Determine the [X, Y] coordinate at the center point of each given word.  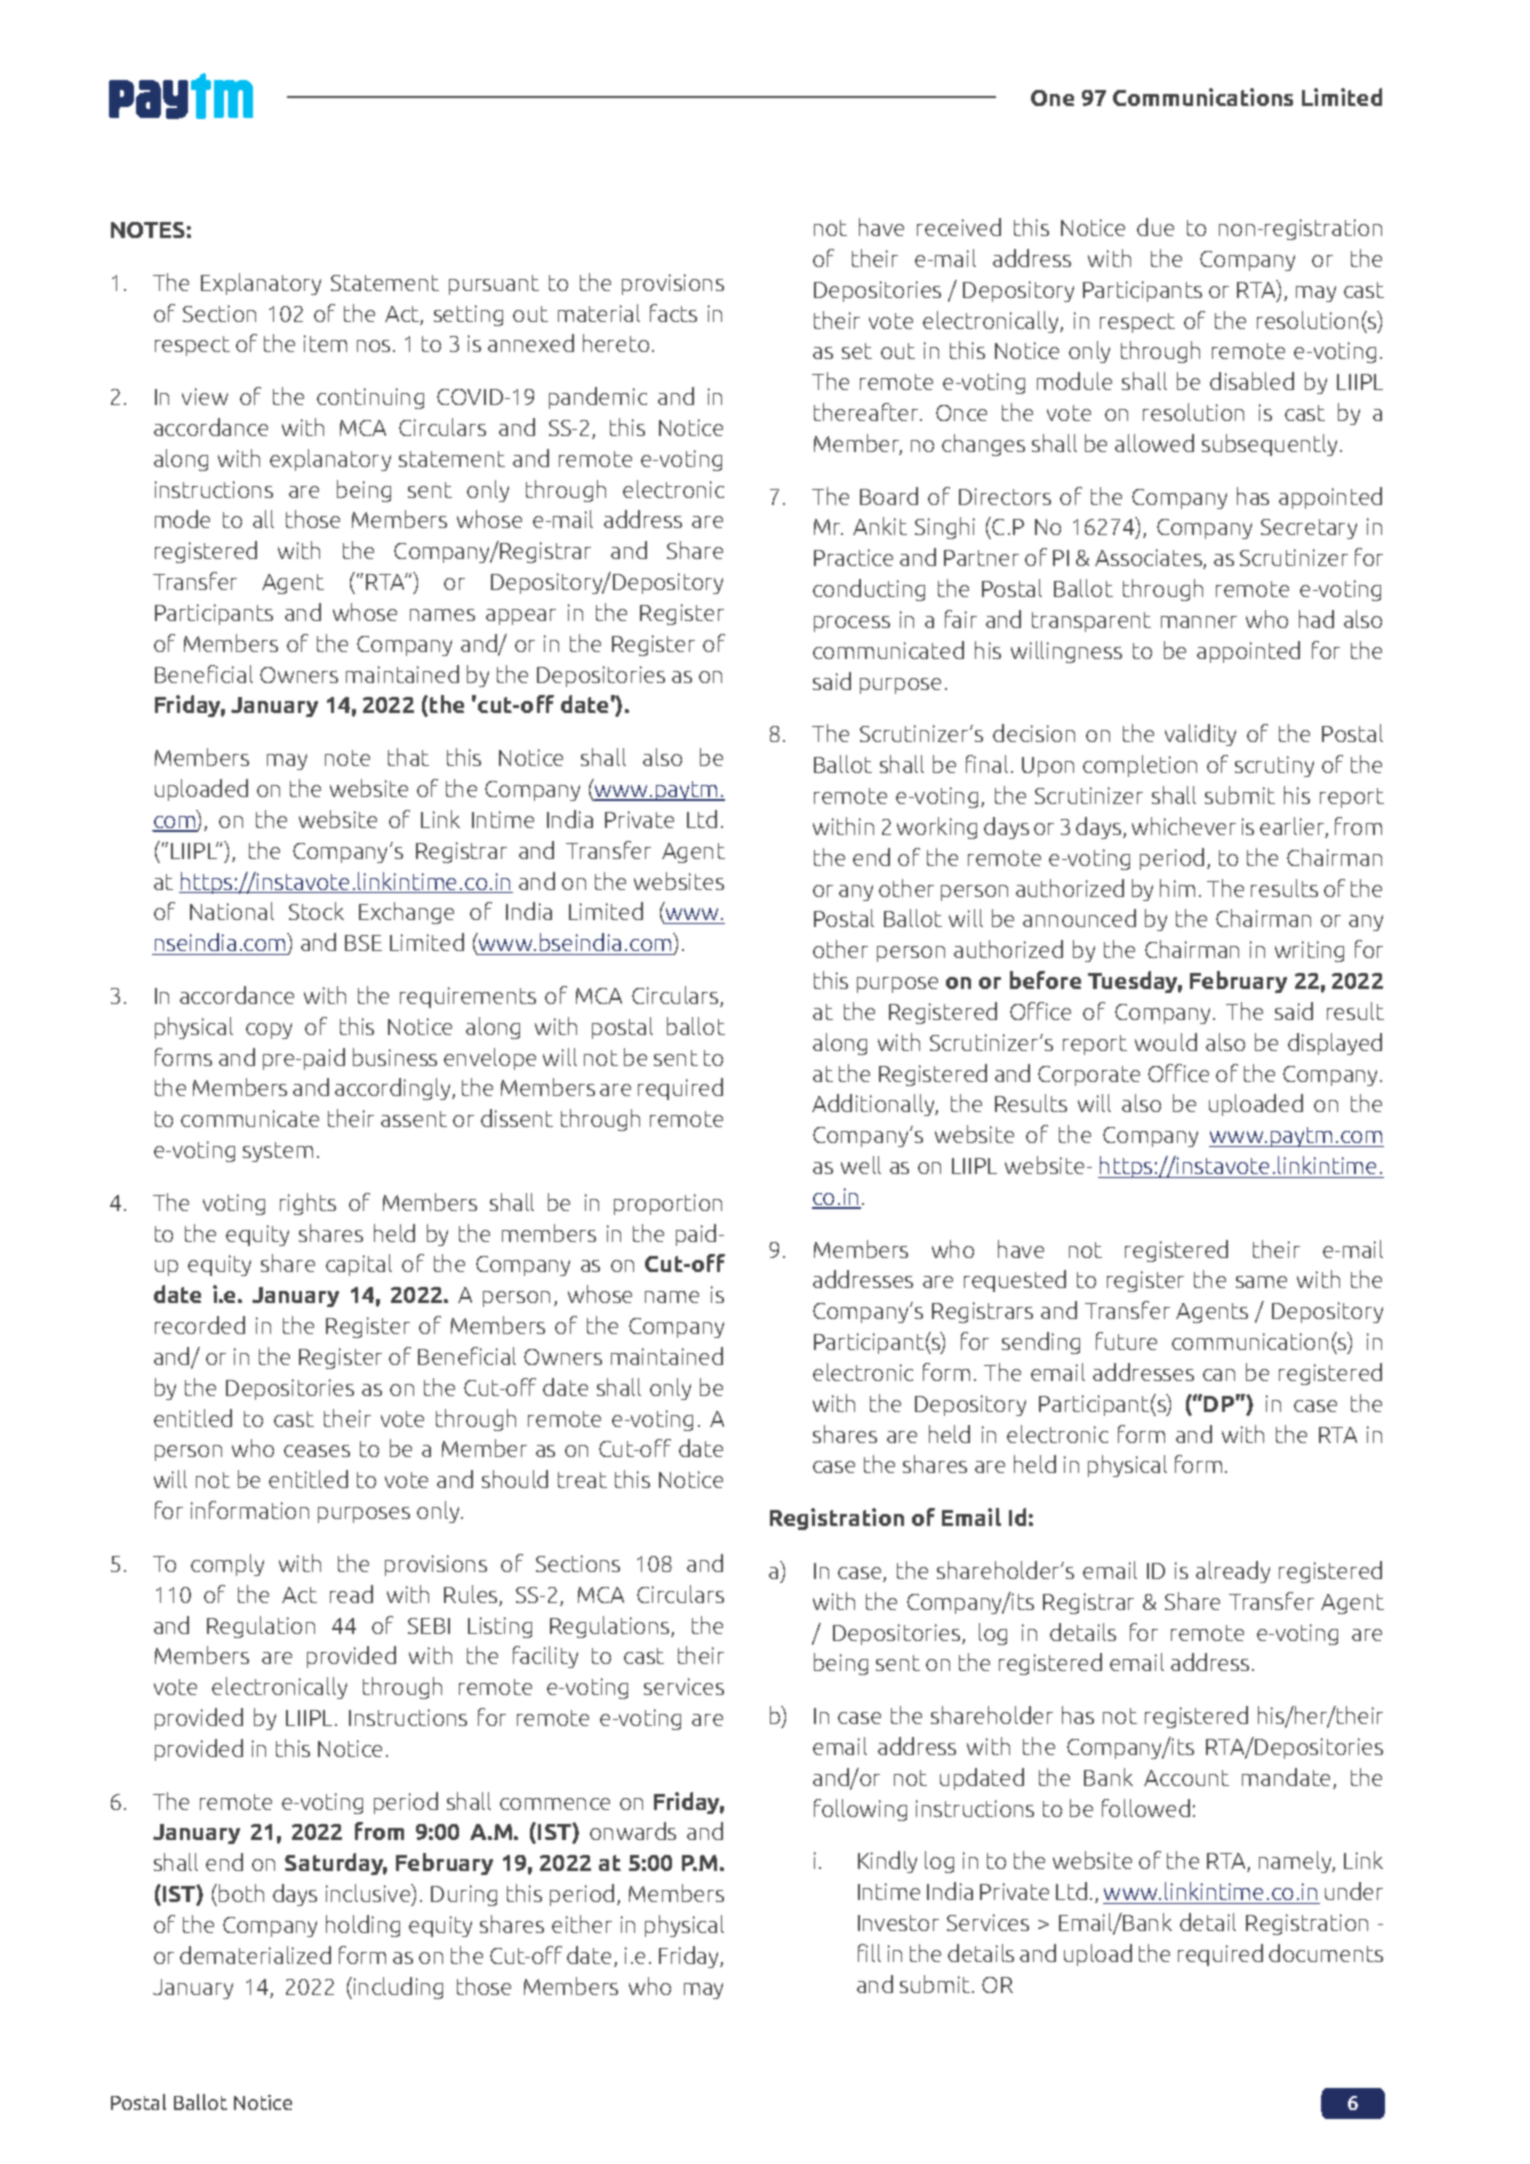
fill [869, 1953]
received [959, 227]
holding [363, 1926]
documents [1326, 1953]
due [1155, 227]
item [325, 343]
